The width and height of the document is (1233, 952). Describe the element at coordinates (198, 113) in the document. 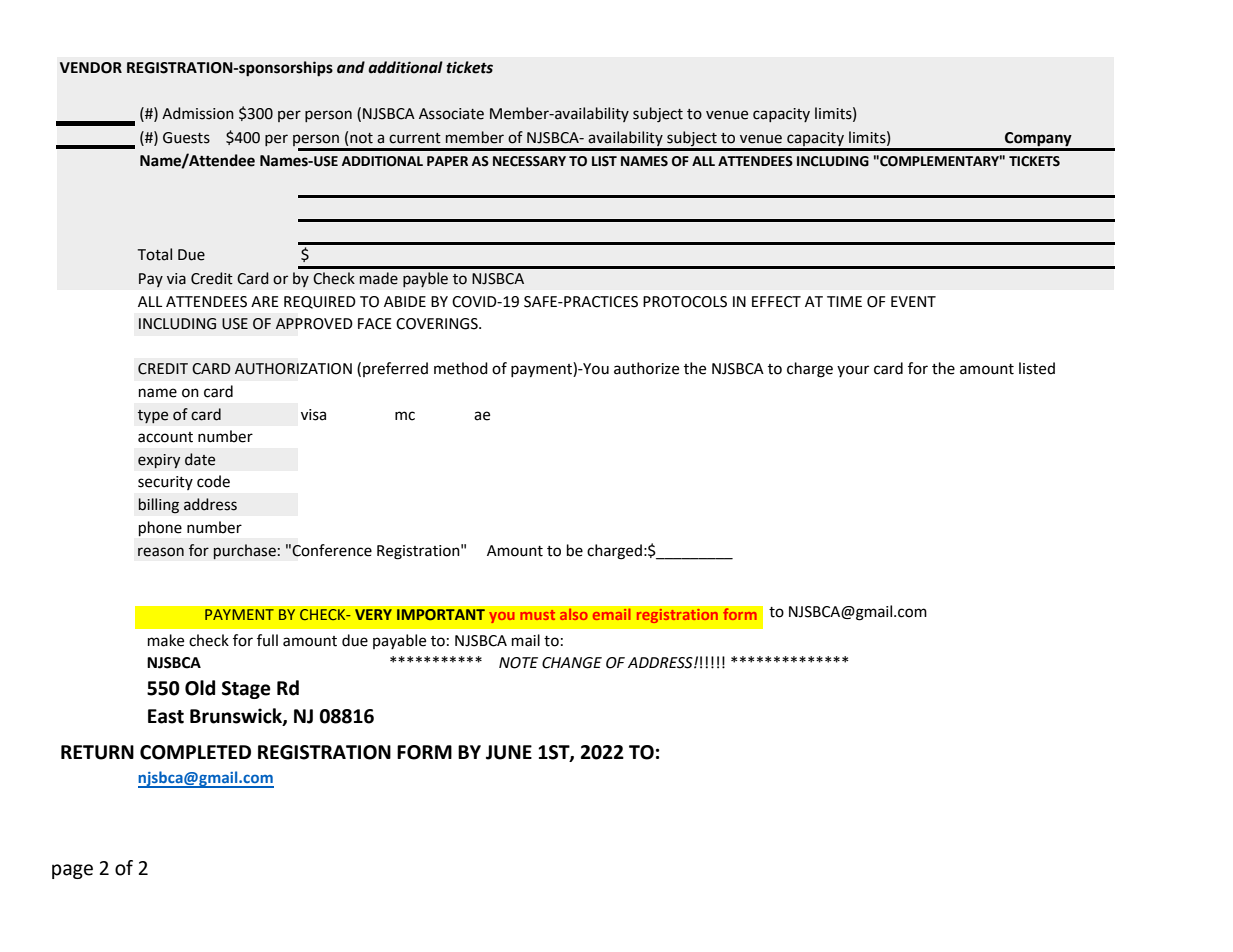

I see `Admission` at that location.
